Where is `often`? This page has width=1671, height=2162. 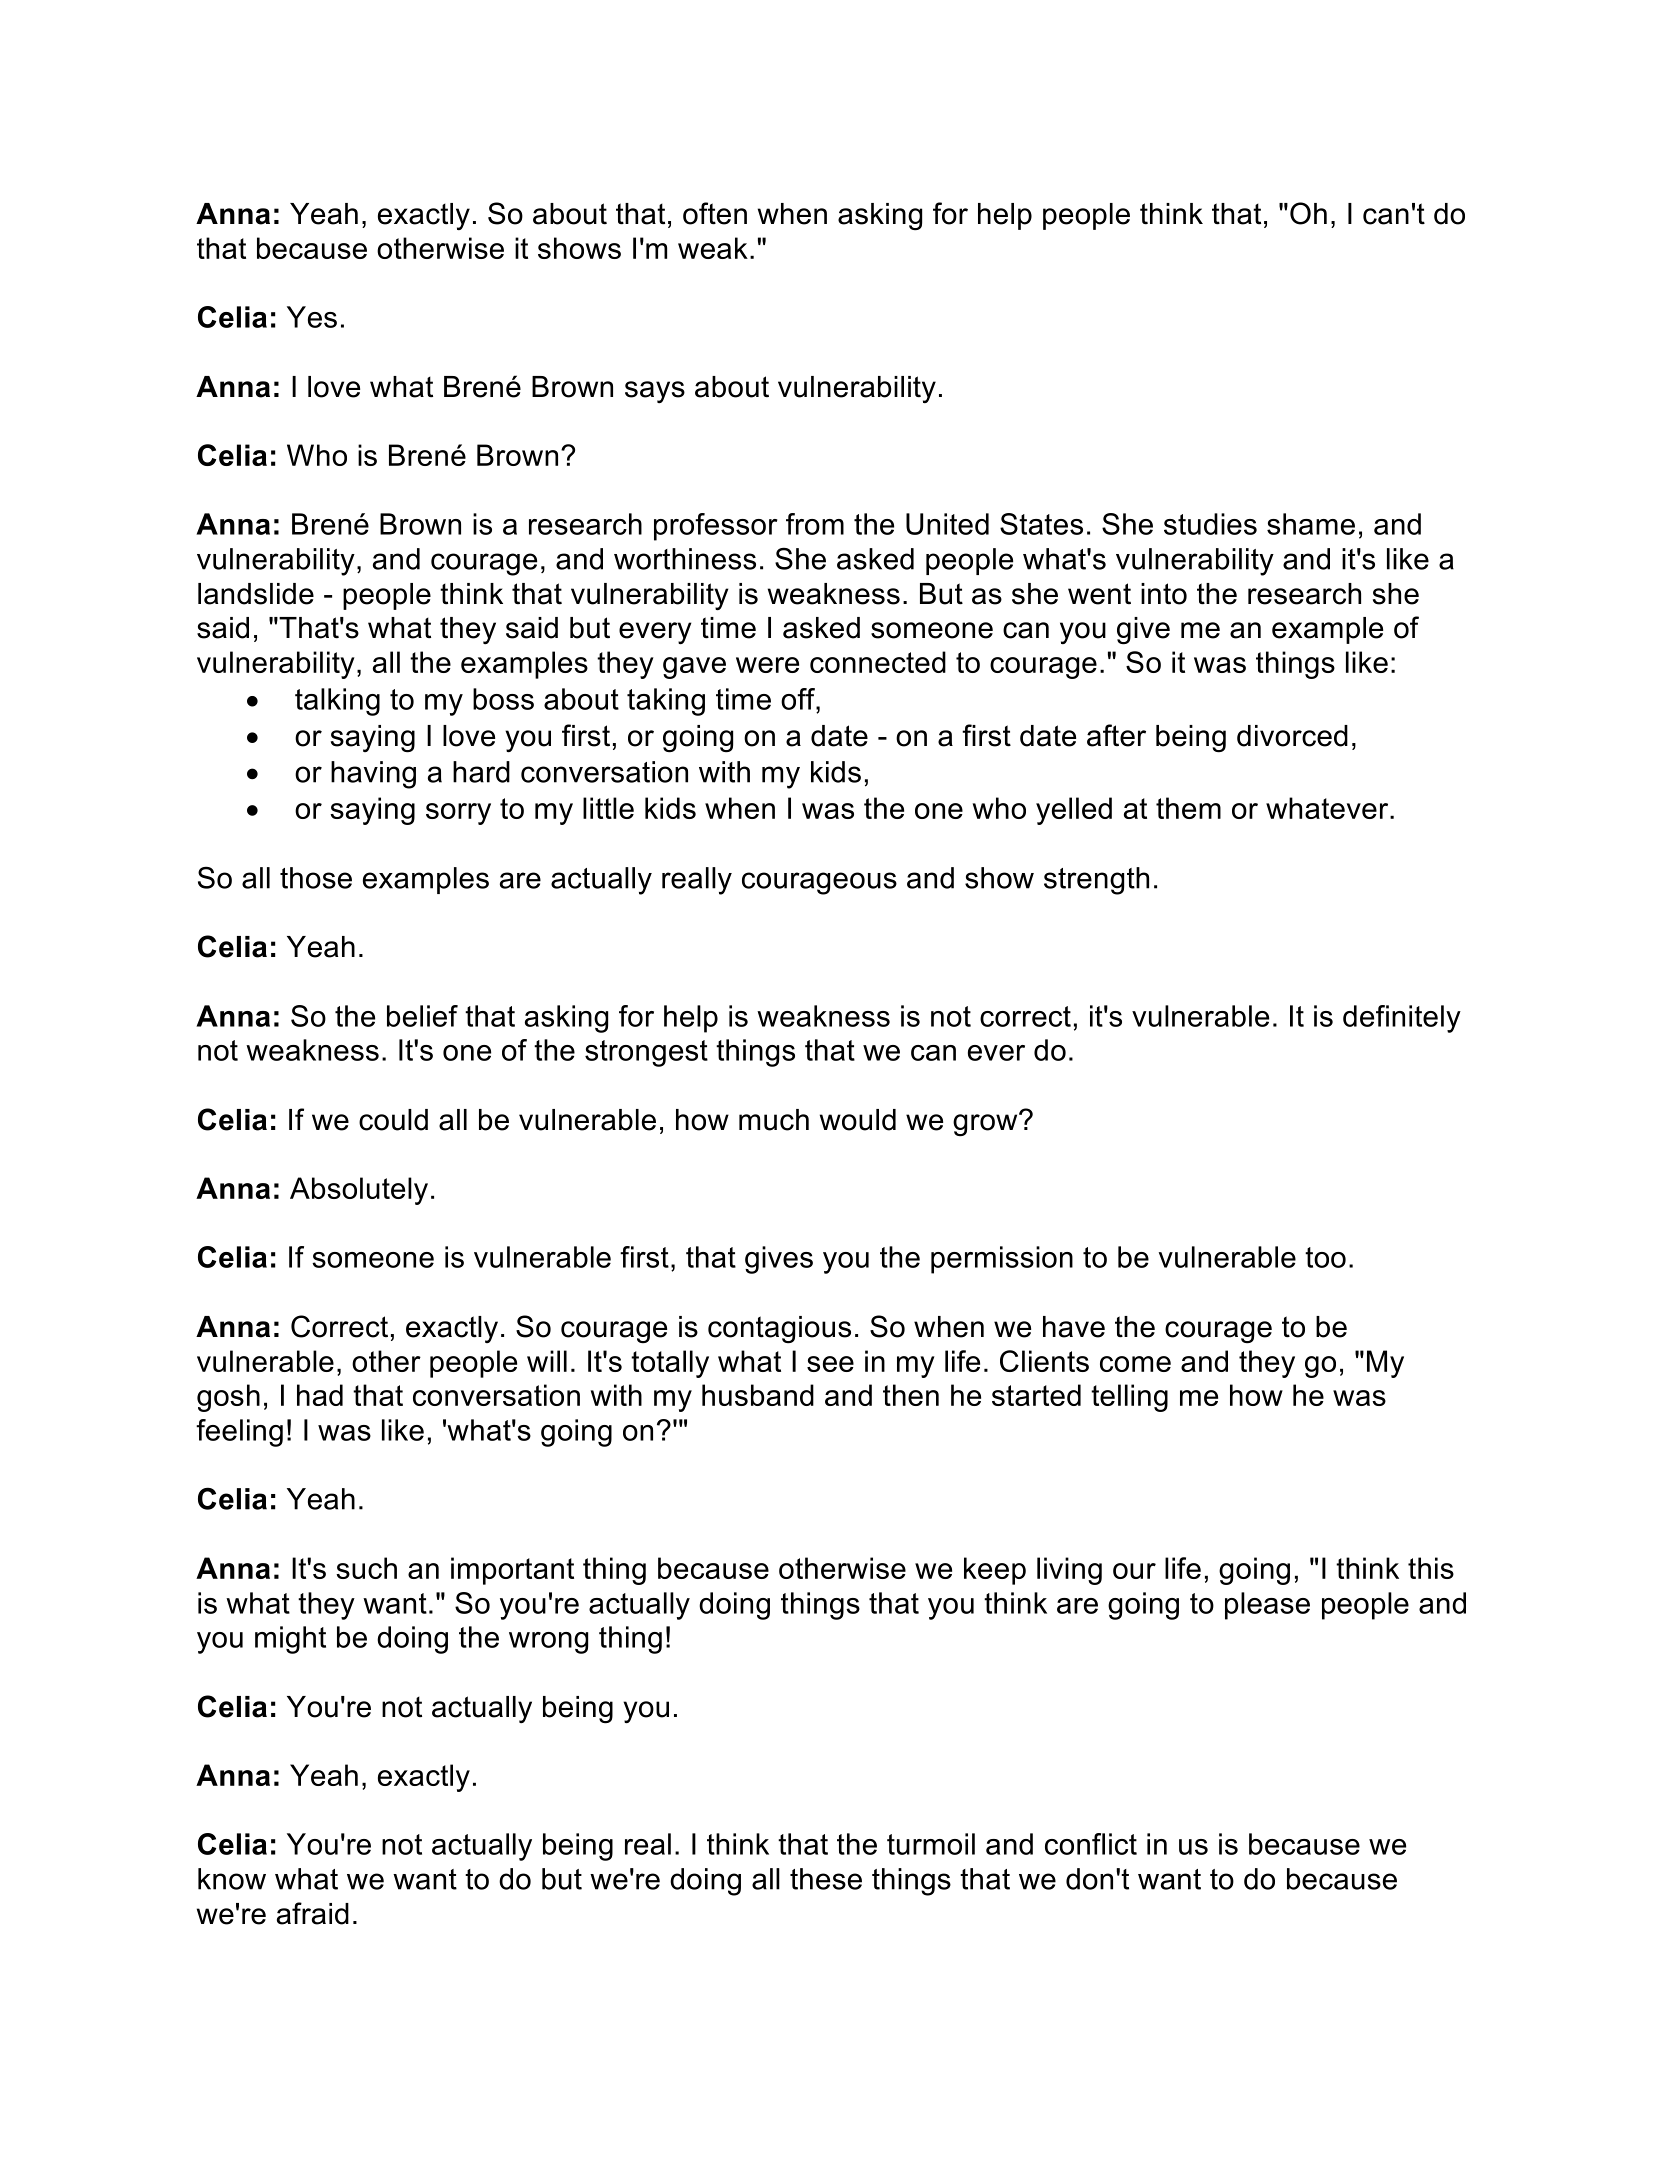 often is located at coordinates (715, 213).
